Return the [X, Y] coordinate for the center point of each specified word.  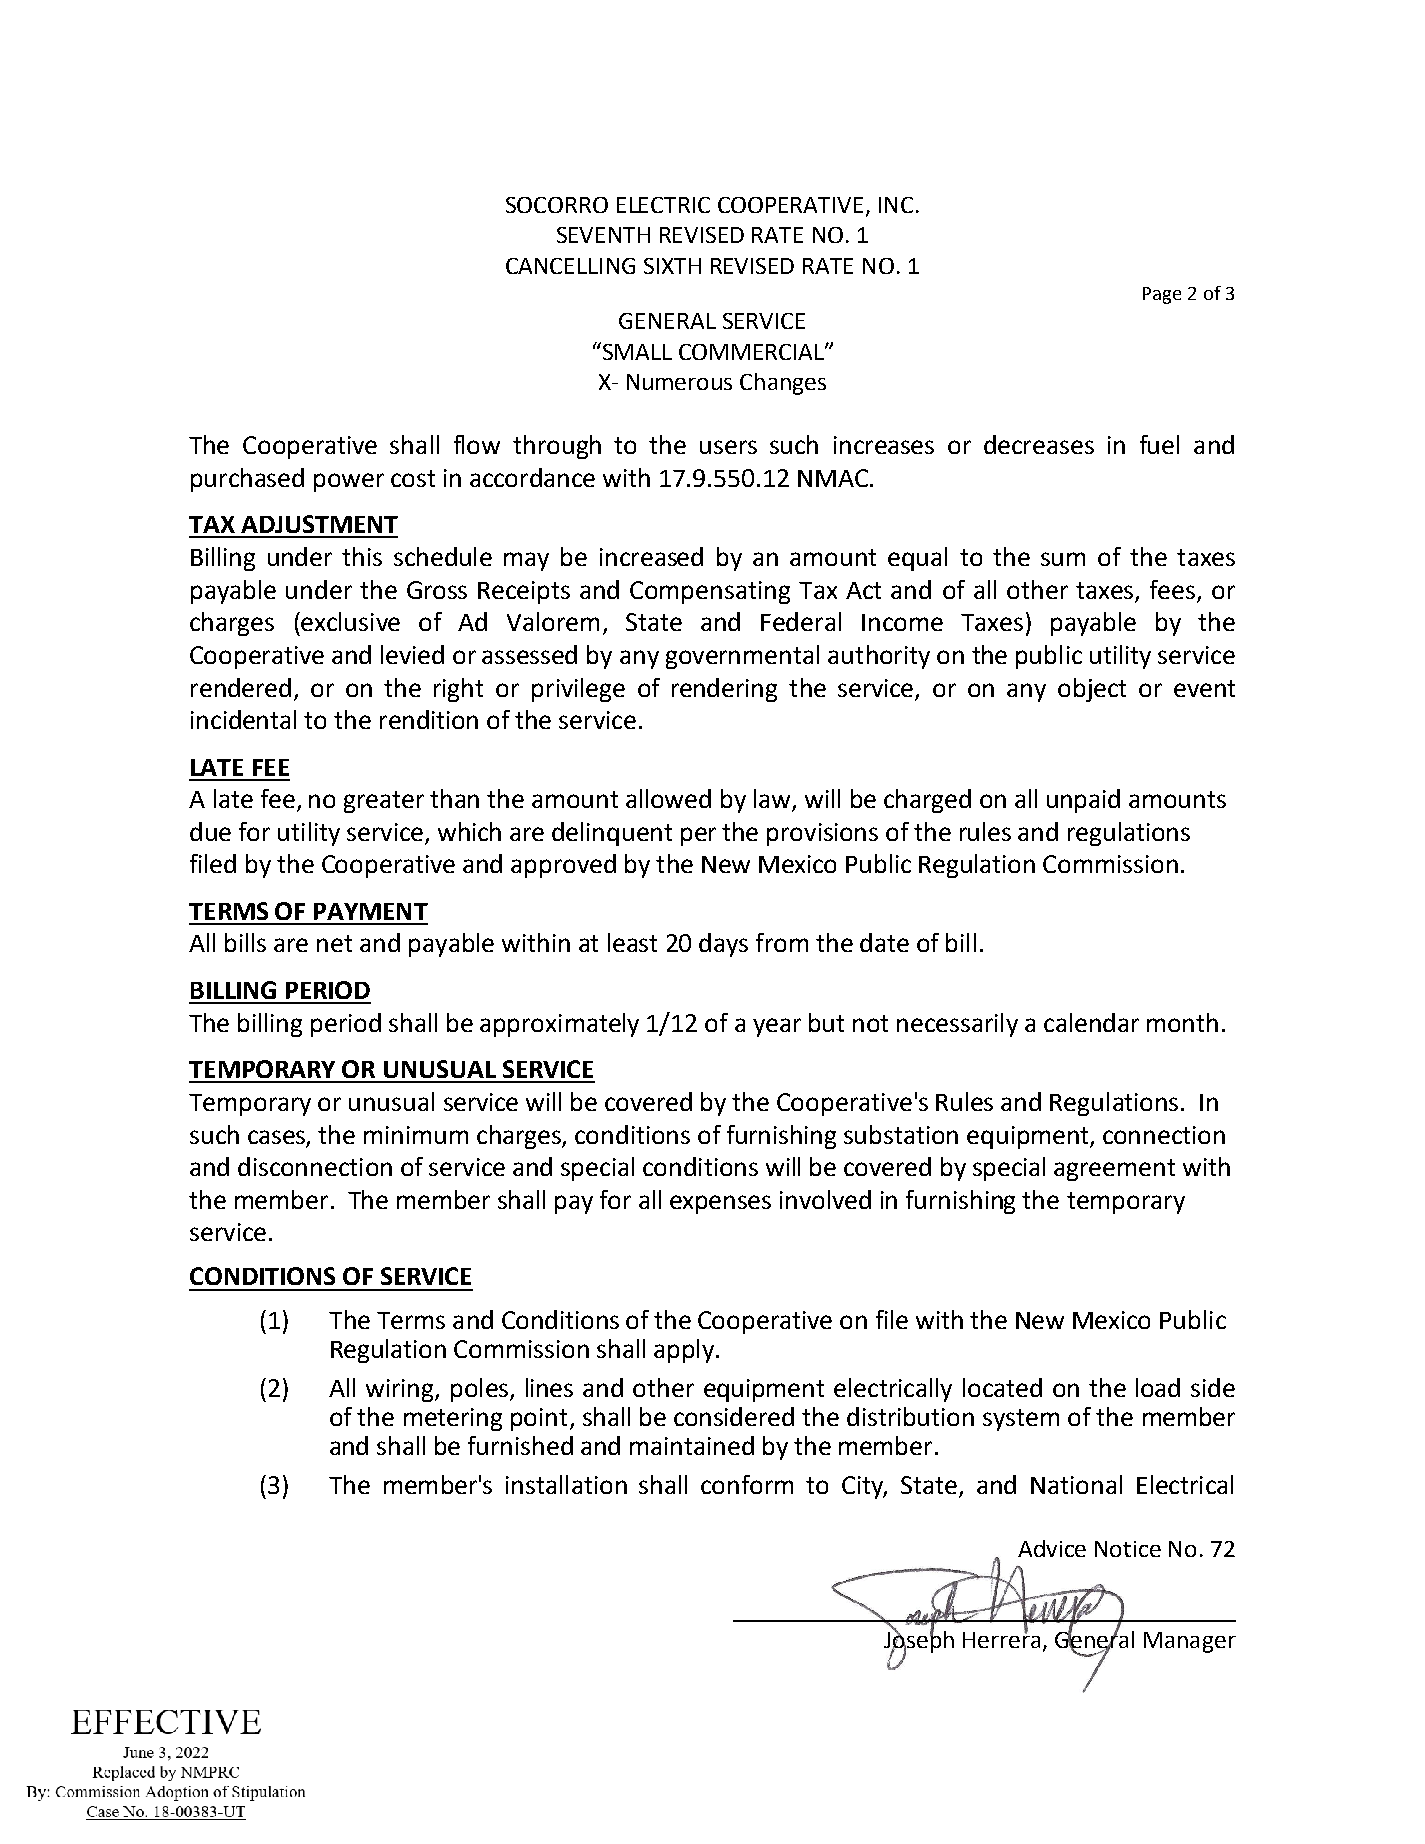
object [1092, 690]
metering [453, 1419]
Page [1162, 295]
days [723, 945]
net [334, 943]
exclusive [349, 621]
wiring [401, 1390]
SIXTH [672, 266]
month [1182, 1022]
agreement [1114, 1170]
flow [477, 444]
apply [684, 1351]
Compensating [710, 592]
